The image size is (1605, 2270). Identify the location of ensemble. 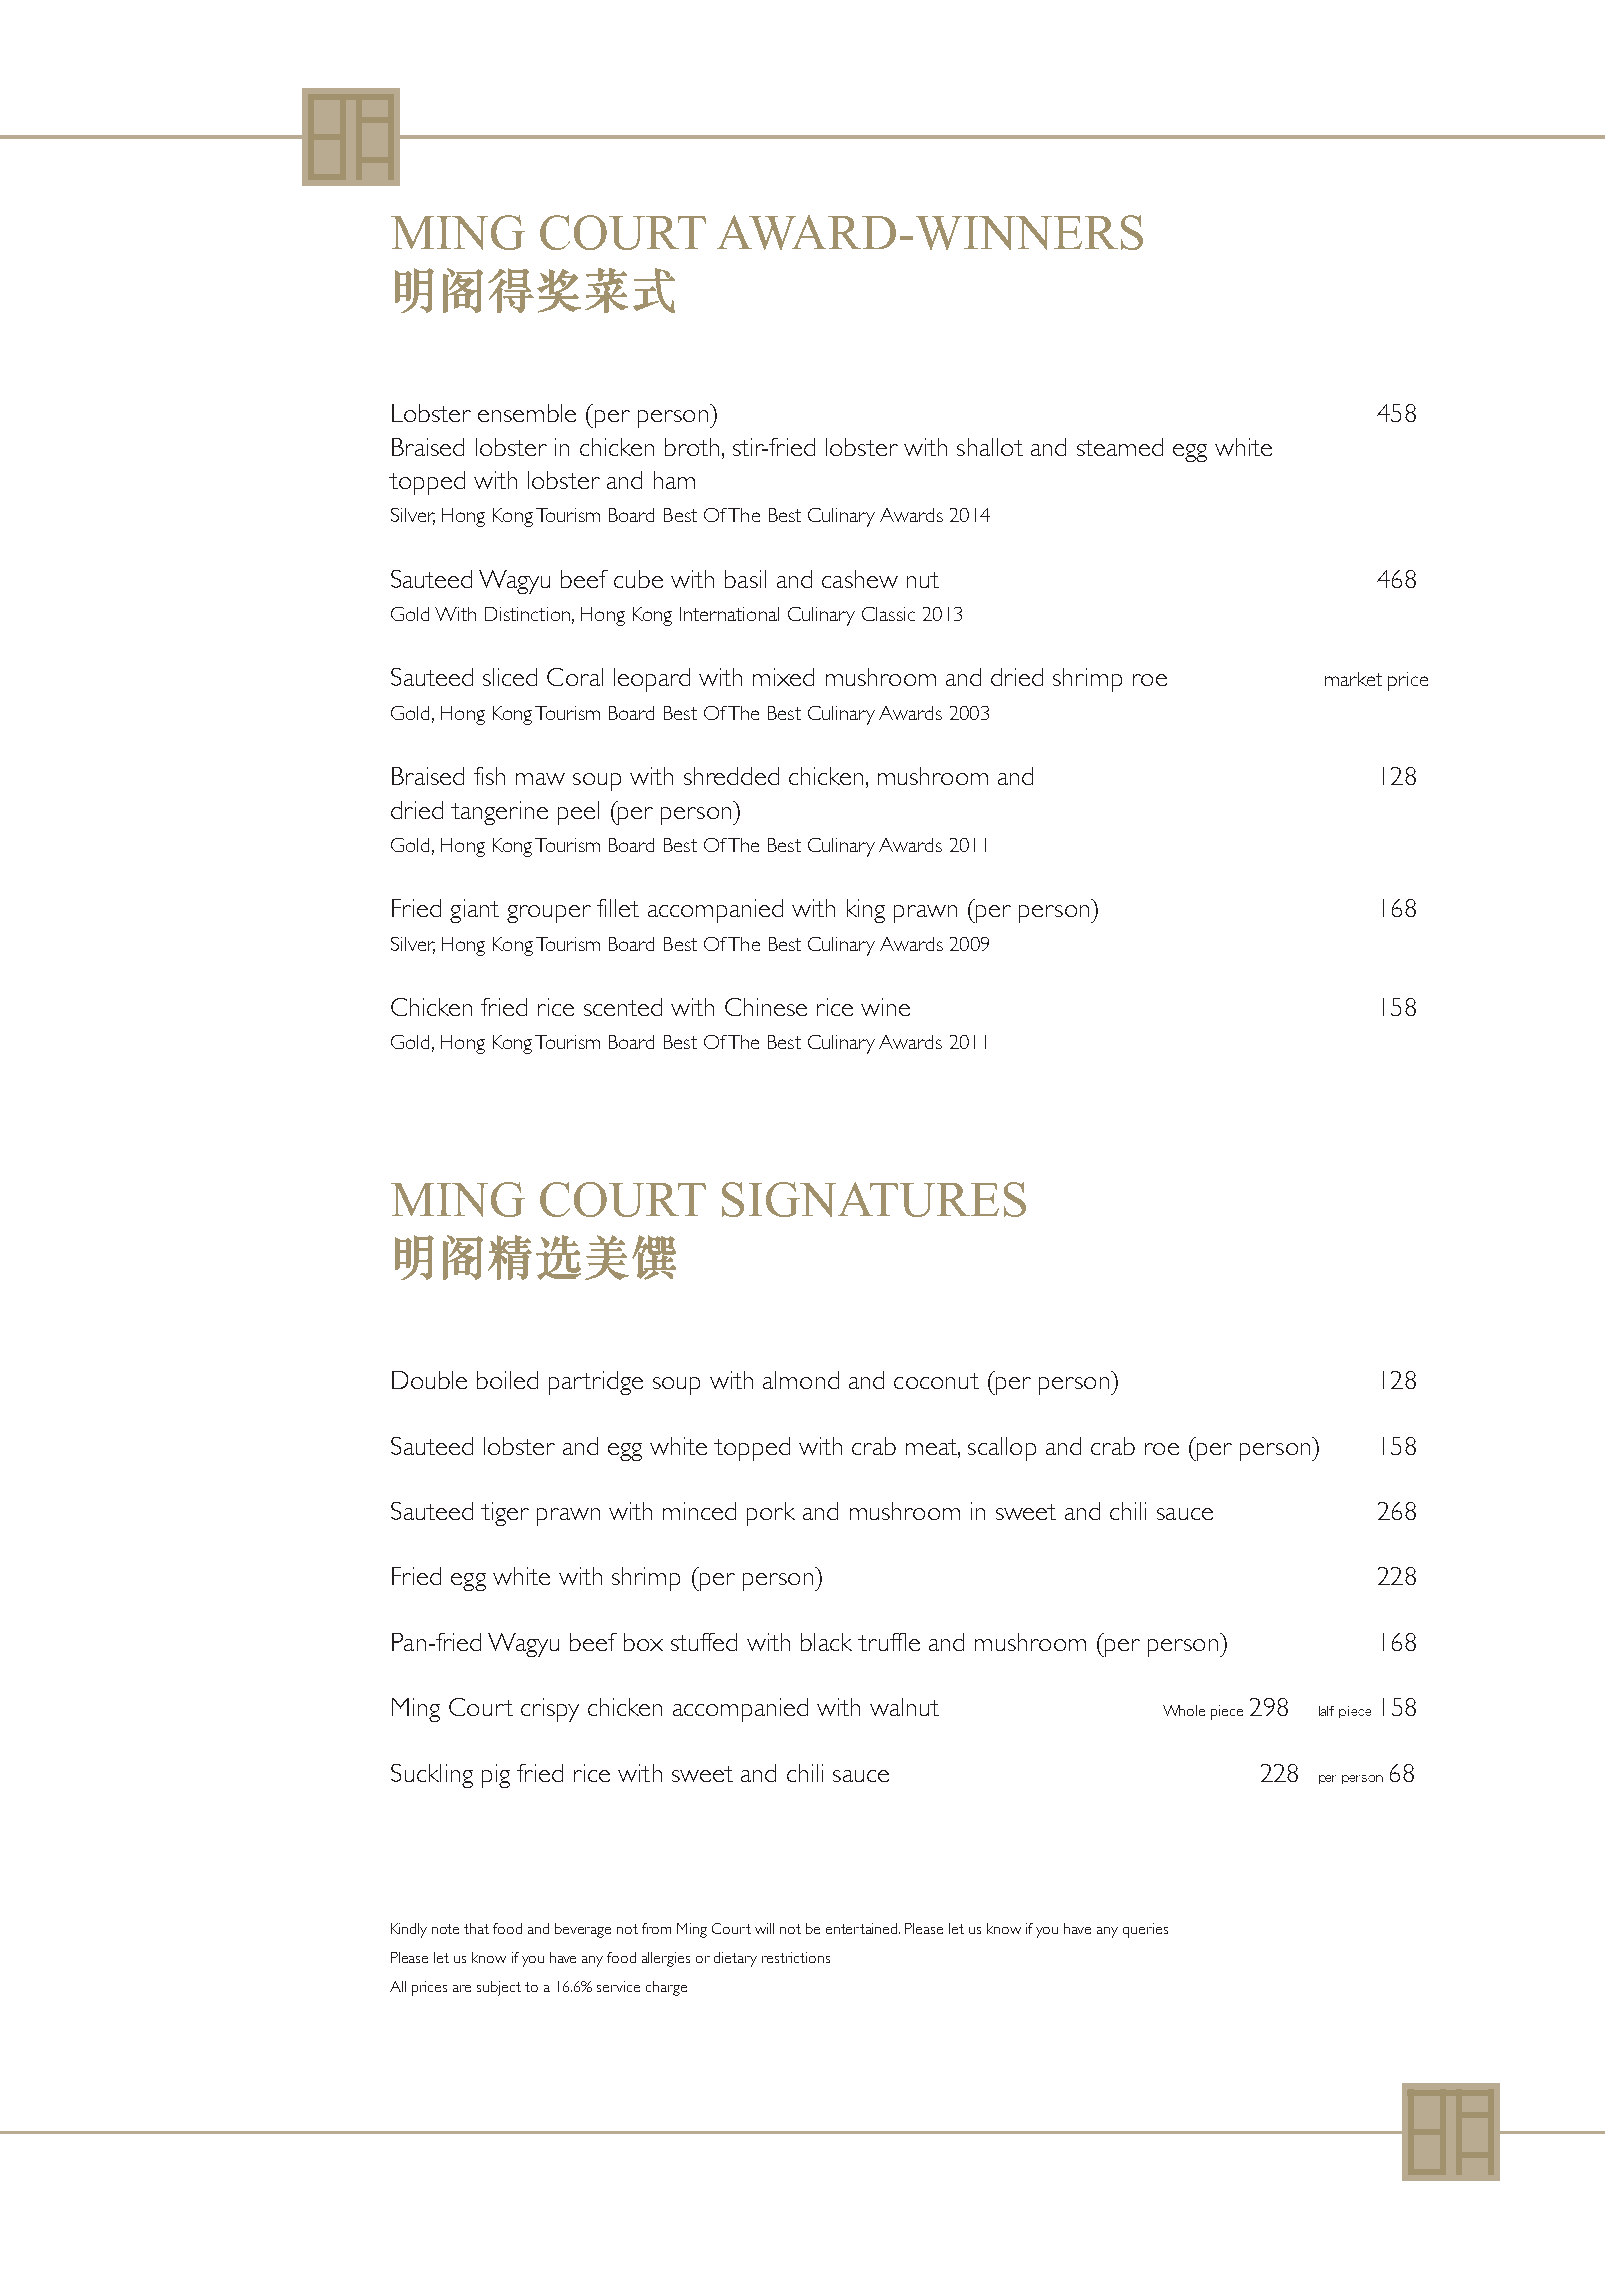
(527, 413).
